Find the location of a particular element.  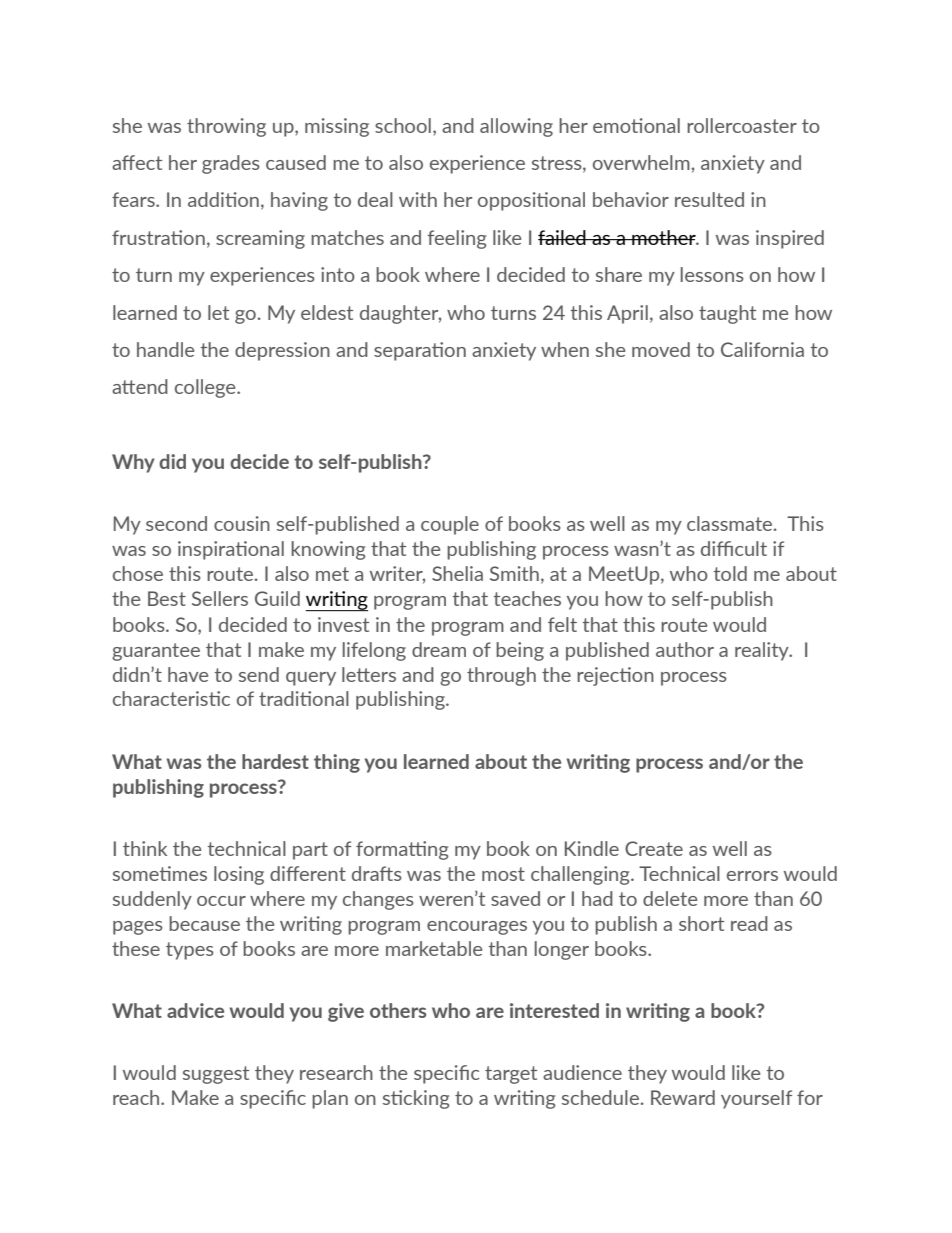

target is located at coordinates (511, 1075).
